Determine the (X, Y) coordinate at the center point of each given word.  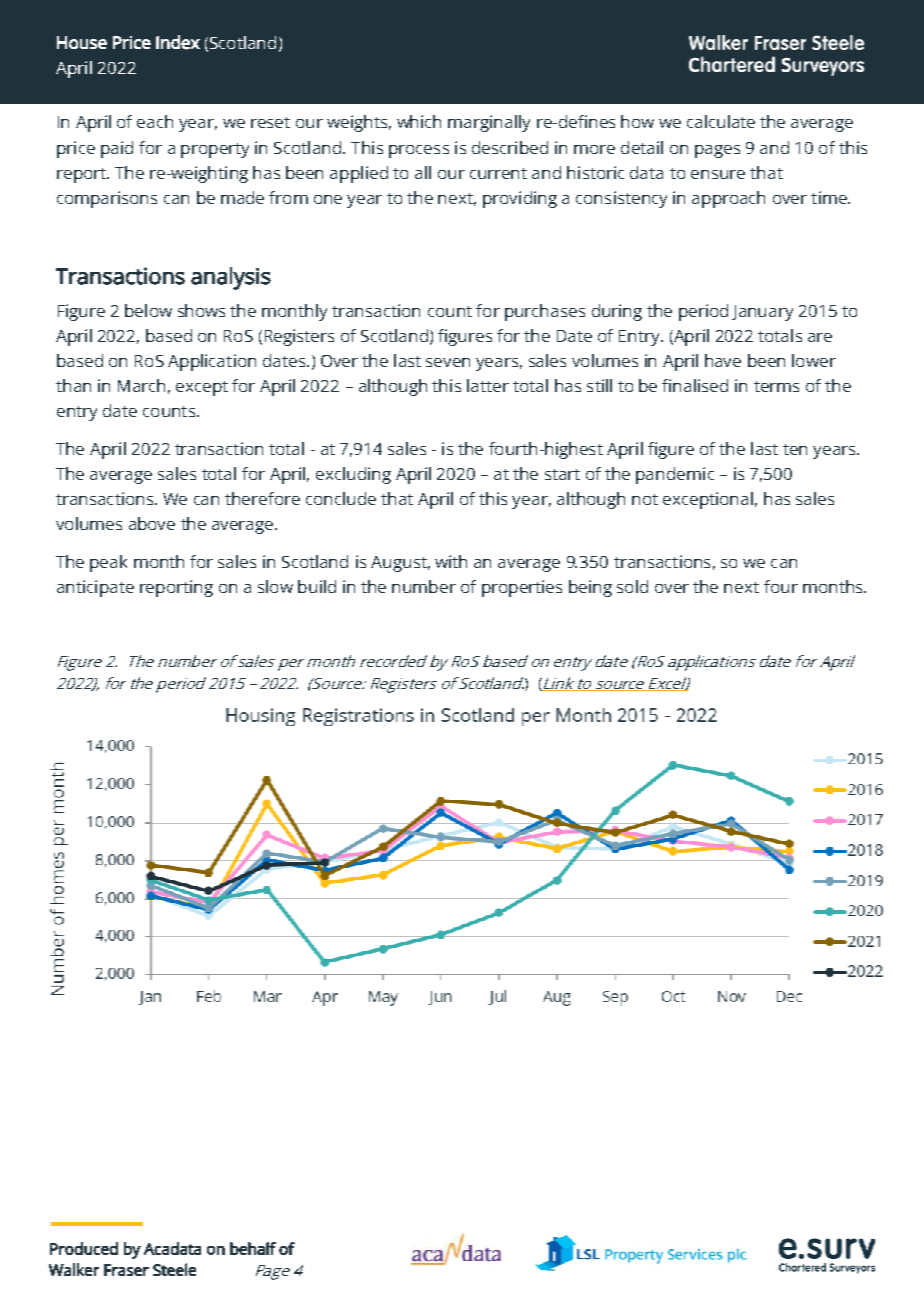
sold (632, 586)
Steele (174, 1269)
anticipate (95, 588)
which (419, 121)
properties (522, 588)
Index (178, 42)
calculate (721, 121)
